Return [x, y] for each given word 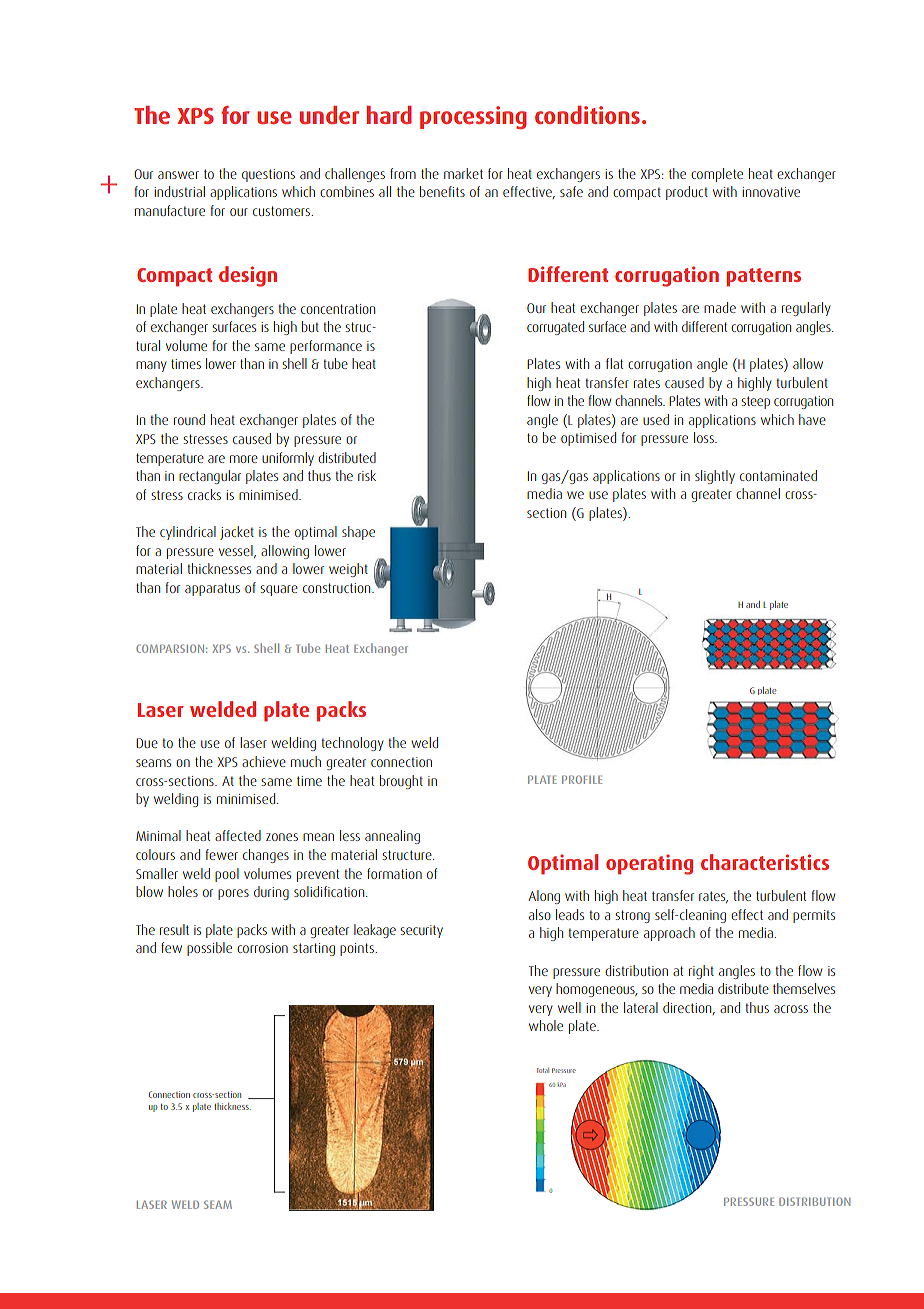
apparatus [212, 589]
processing [473, 117]
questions [268, 175]
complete [717, 175]
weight [348, 570]
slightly [715, 477]
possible [209, 949]
